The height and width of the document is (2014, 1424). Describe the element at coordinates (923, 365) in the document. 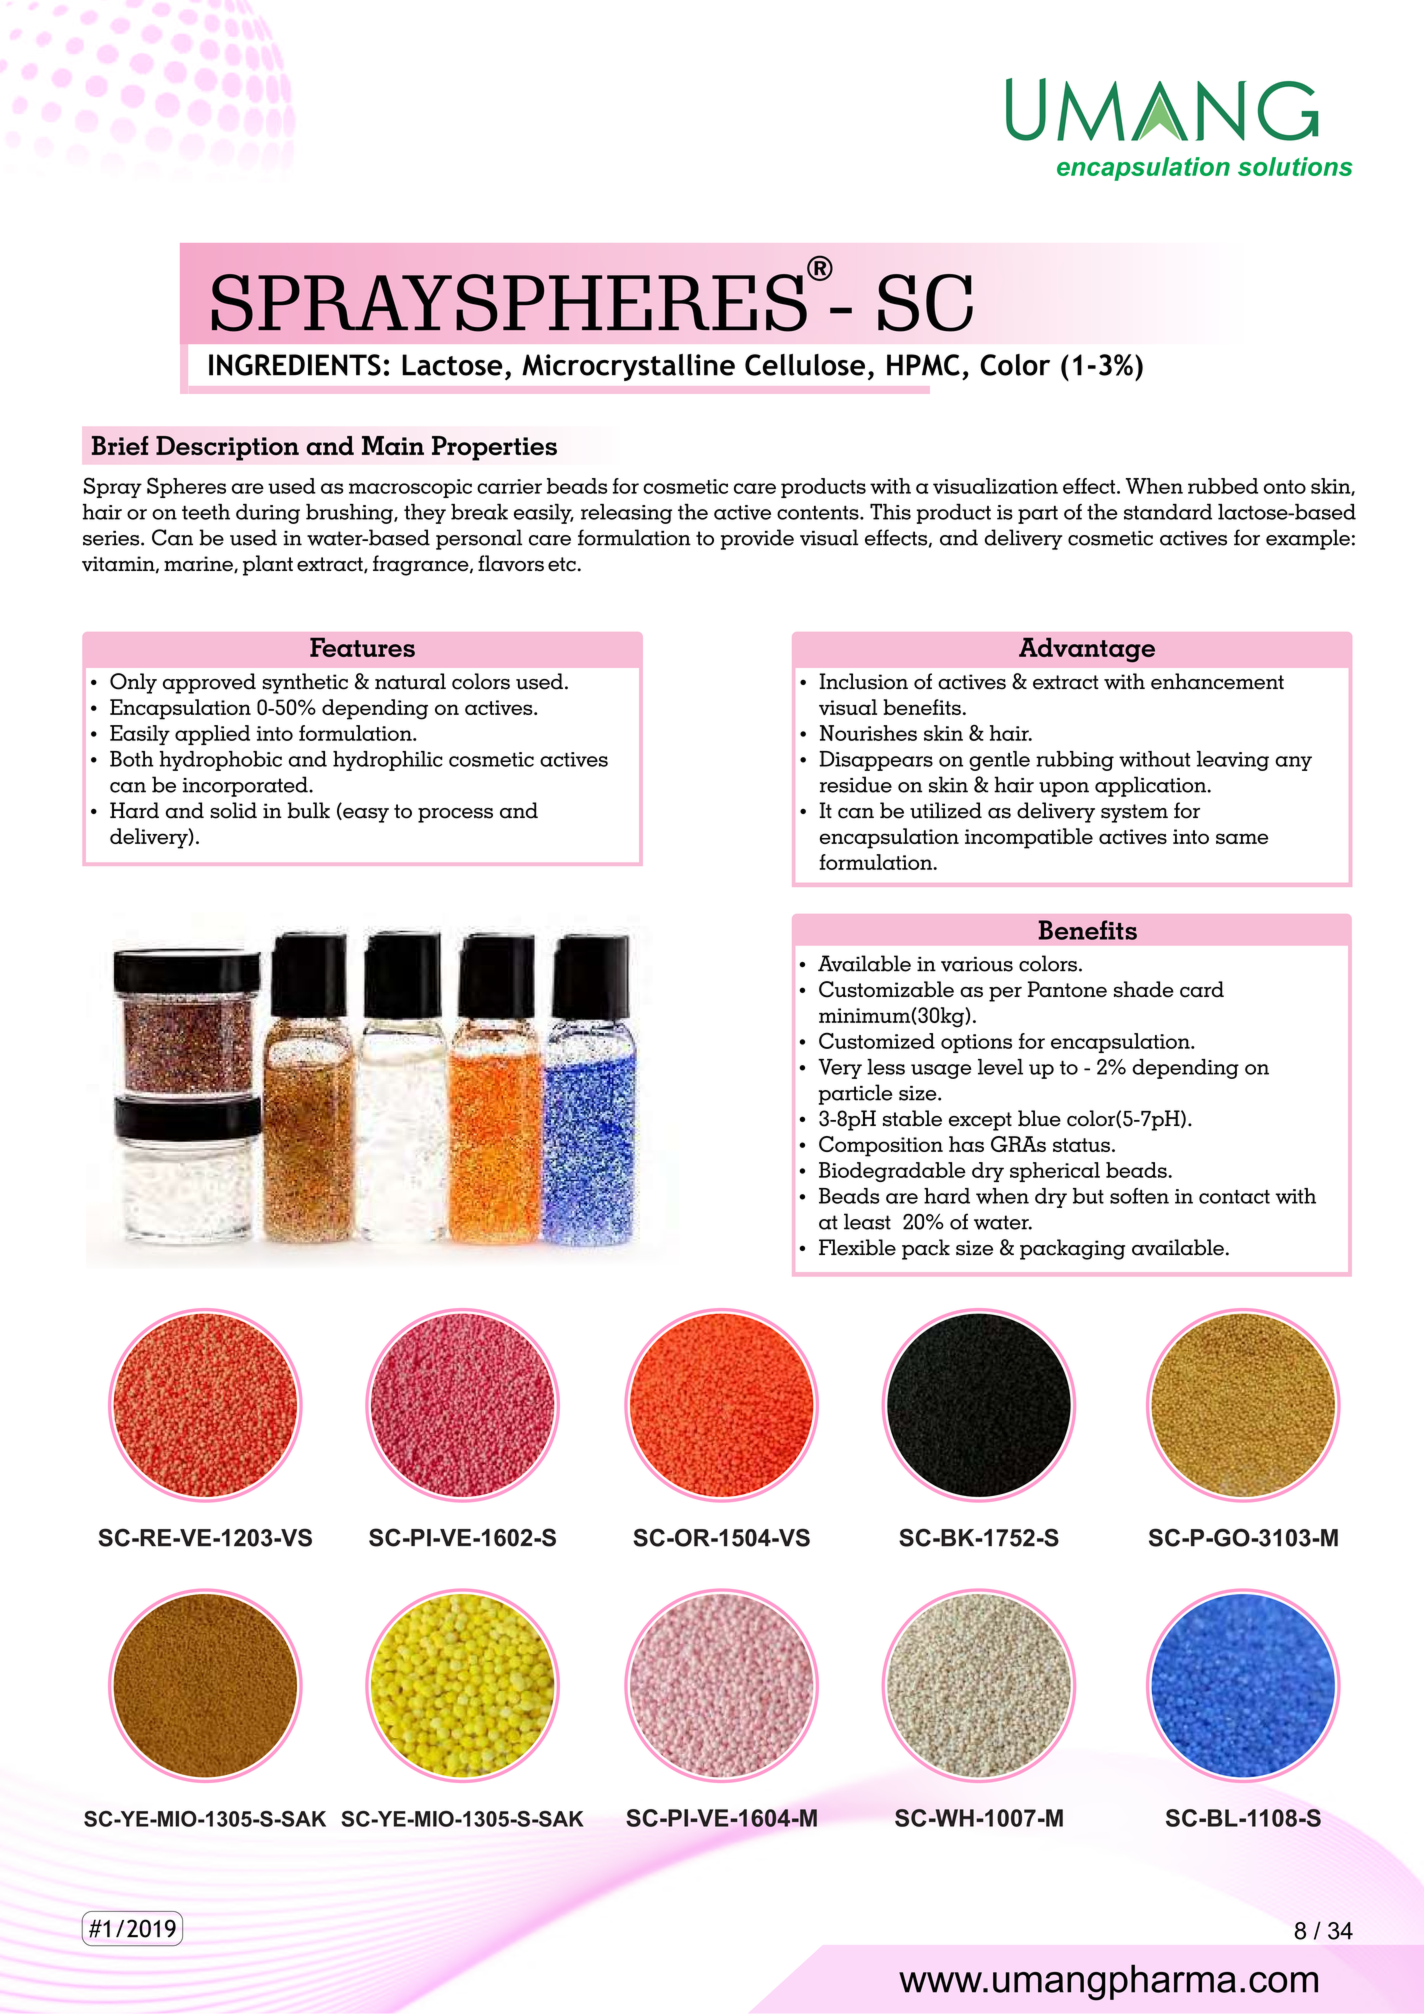

I see `HPMC` at that location.
